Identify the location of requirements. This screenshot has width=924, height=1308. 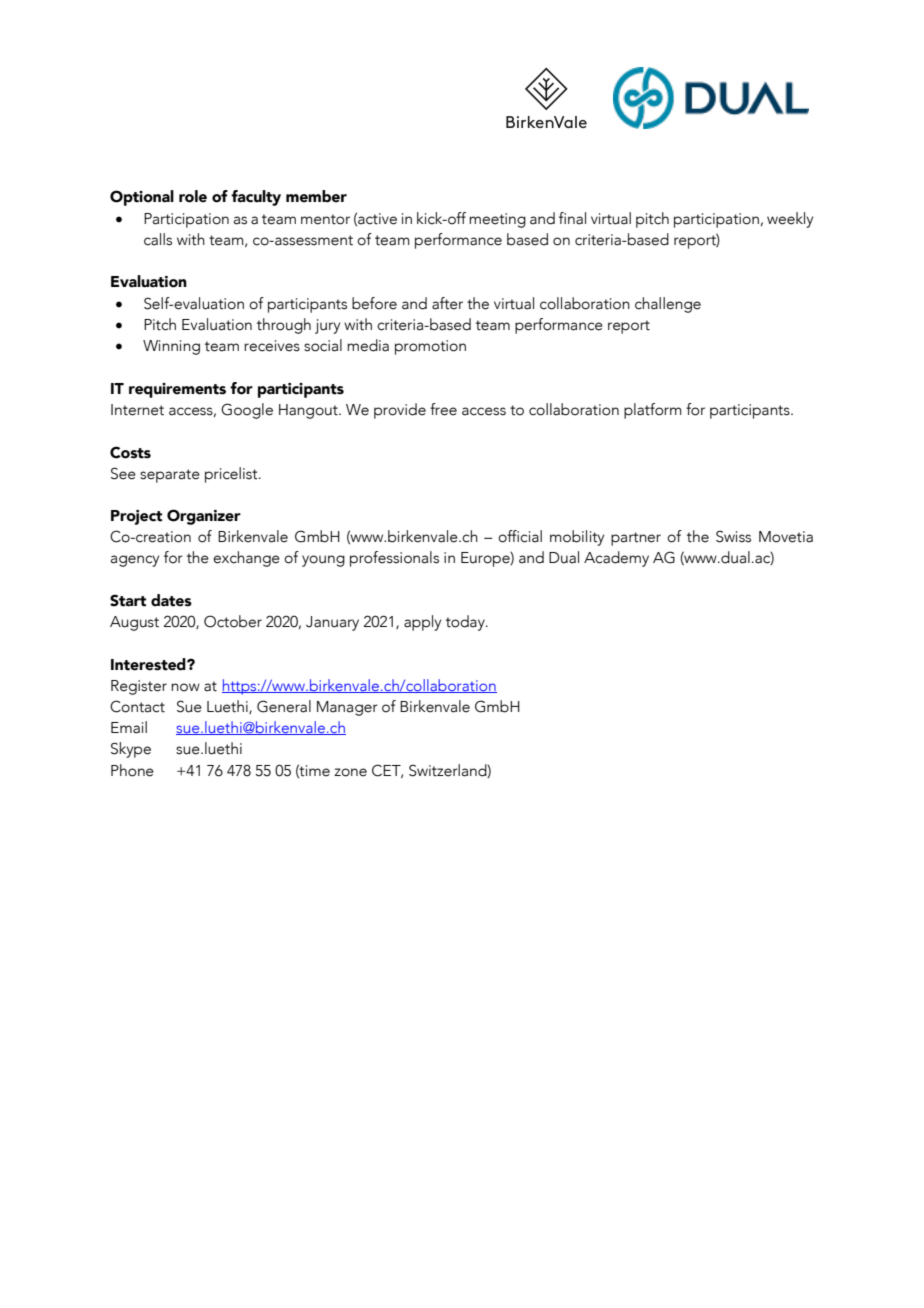
(177, 390).
